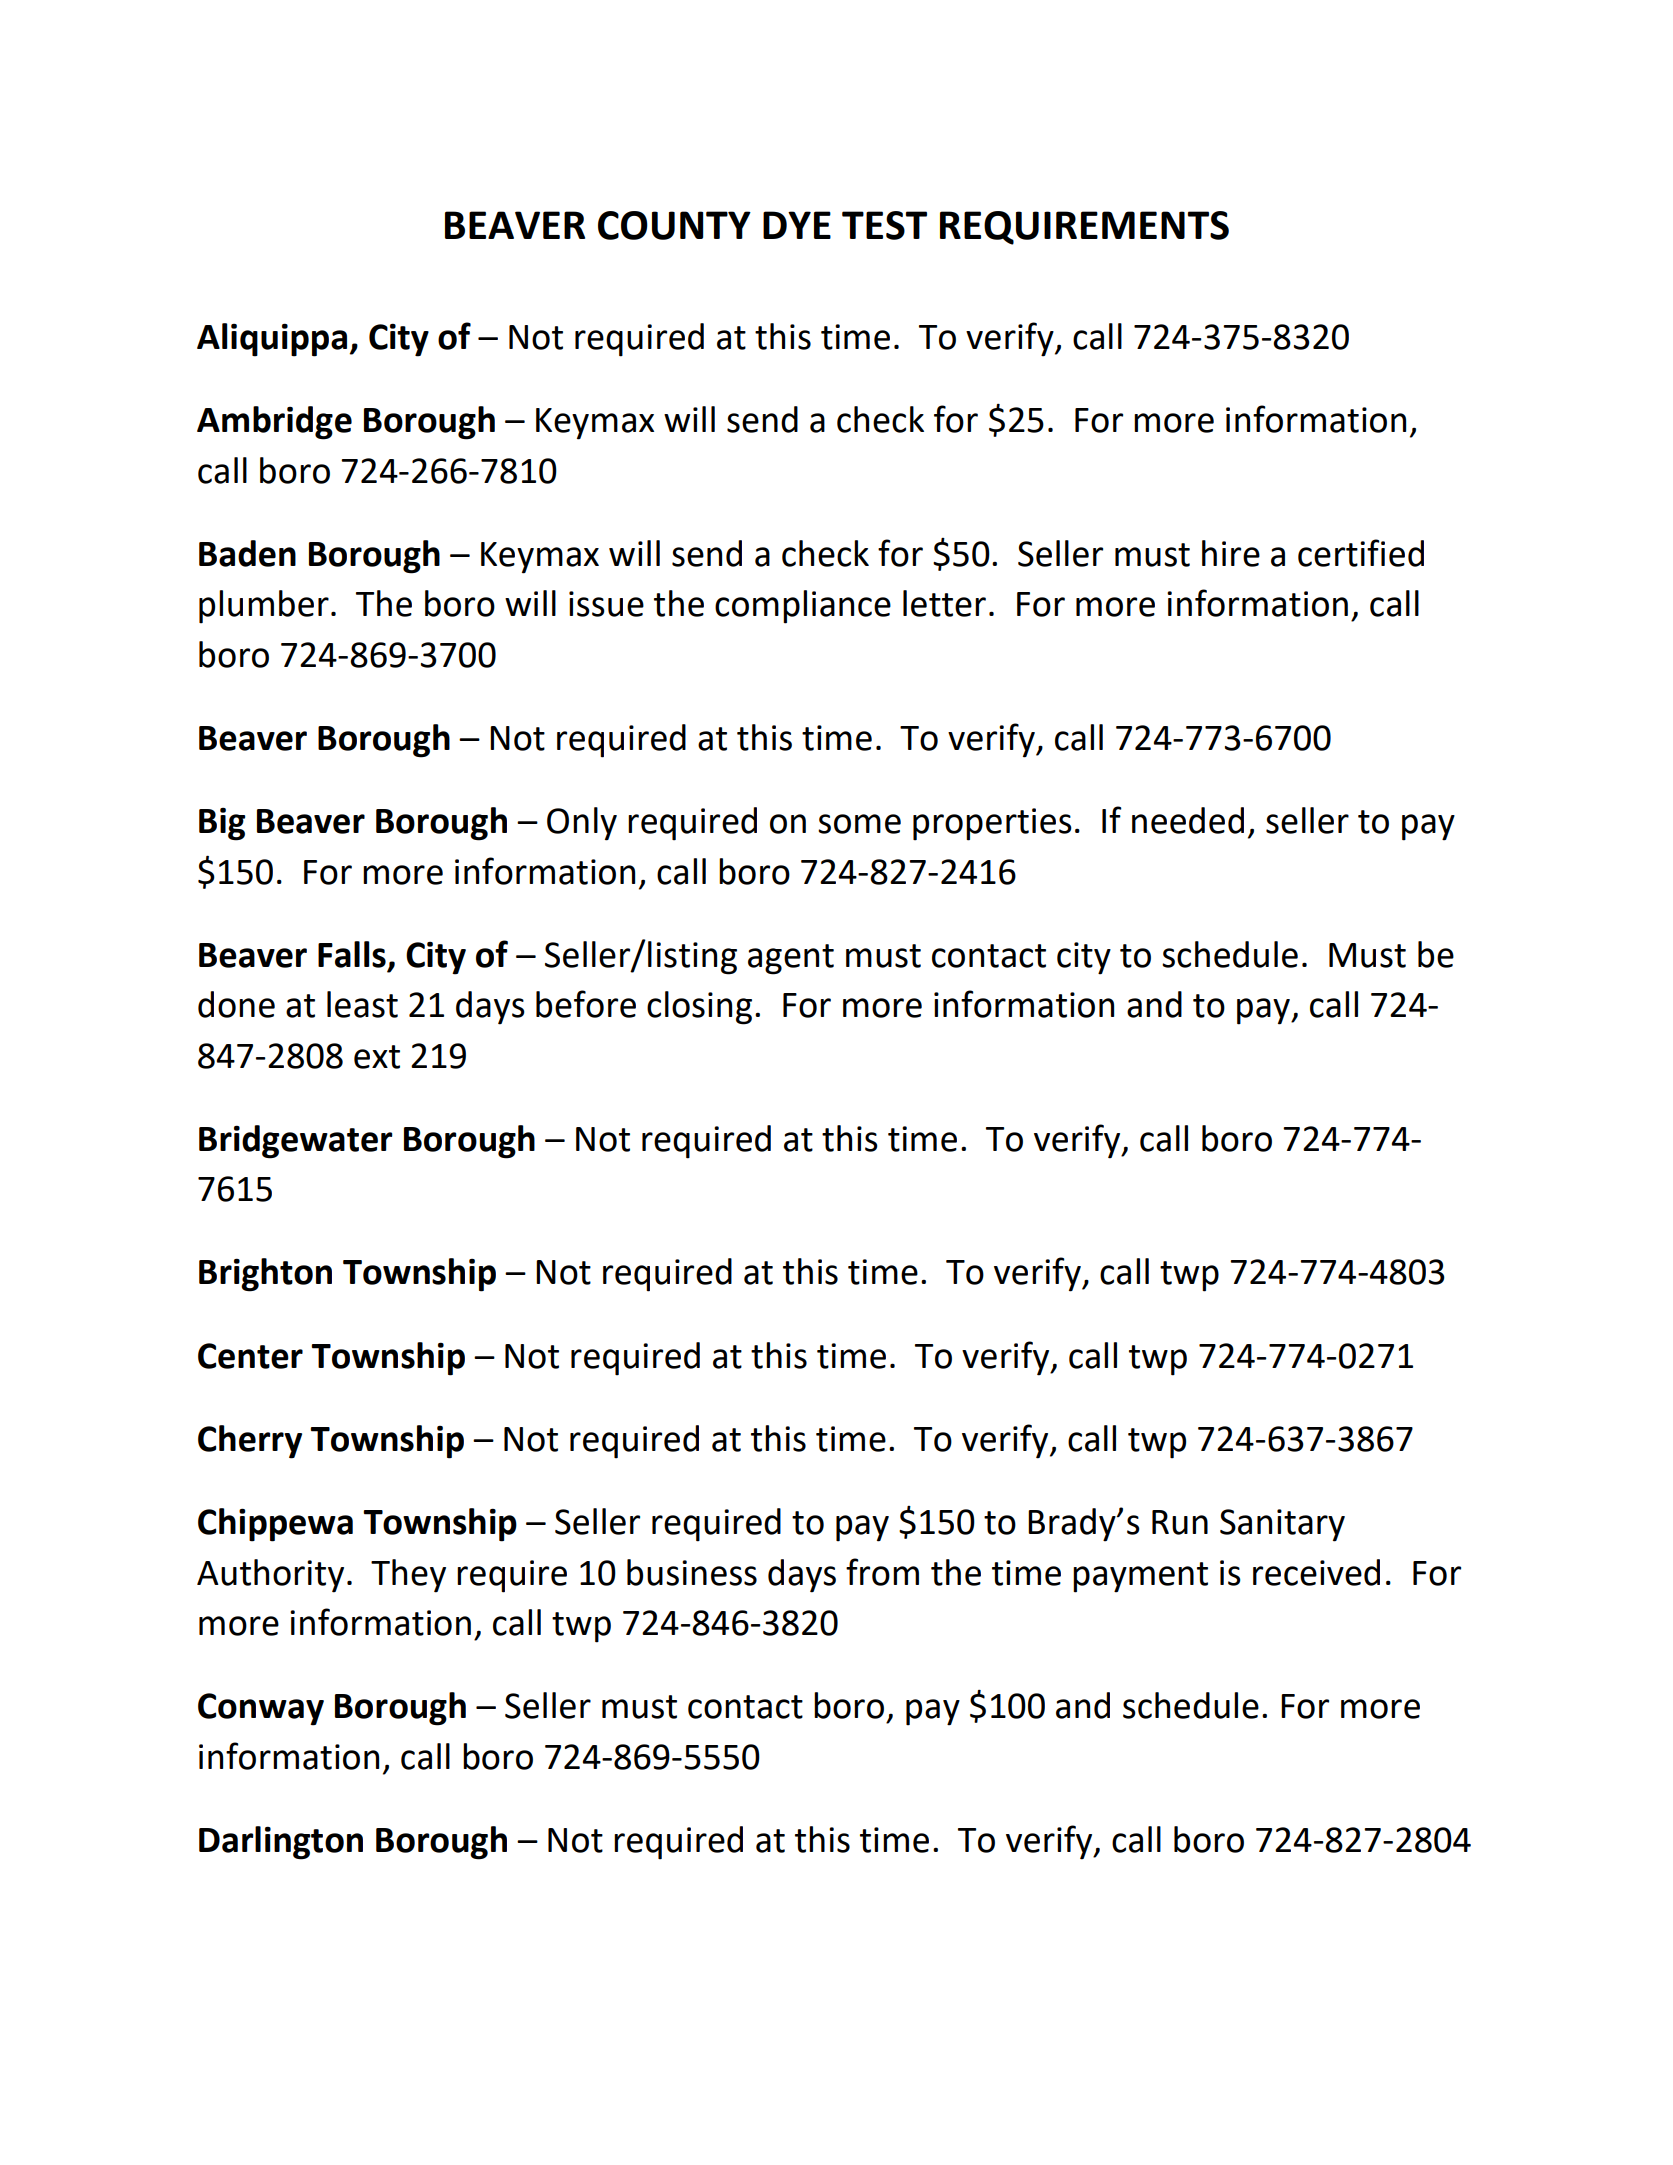 The image size is (1673, 2165). What do you see at coordinates (250, 1356) in the screenshot?
I see `Center` at bounding box center [250, 1356].
